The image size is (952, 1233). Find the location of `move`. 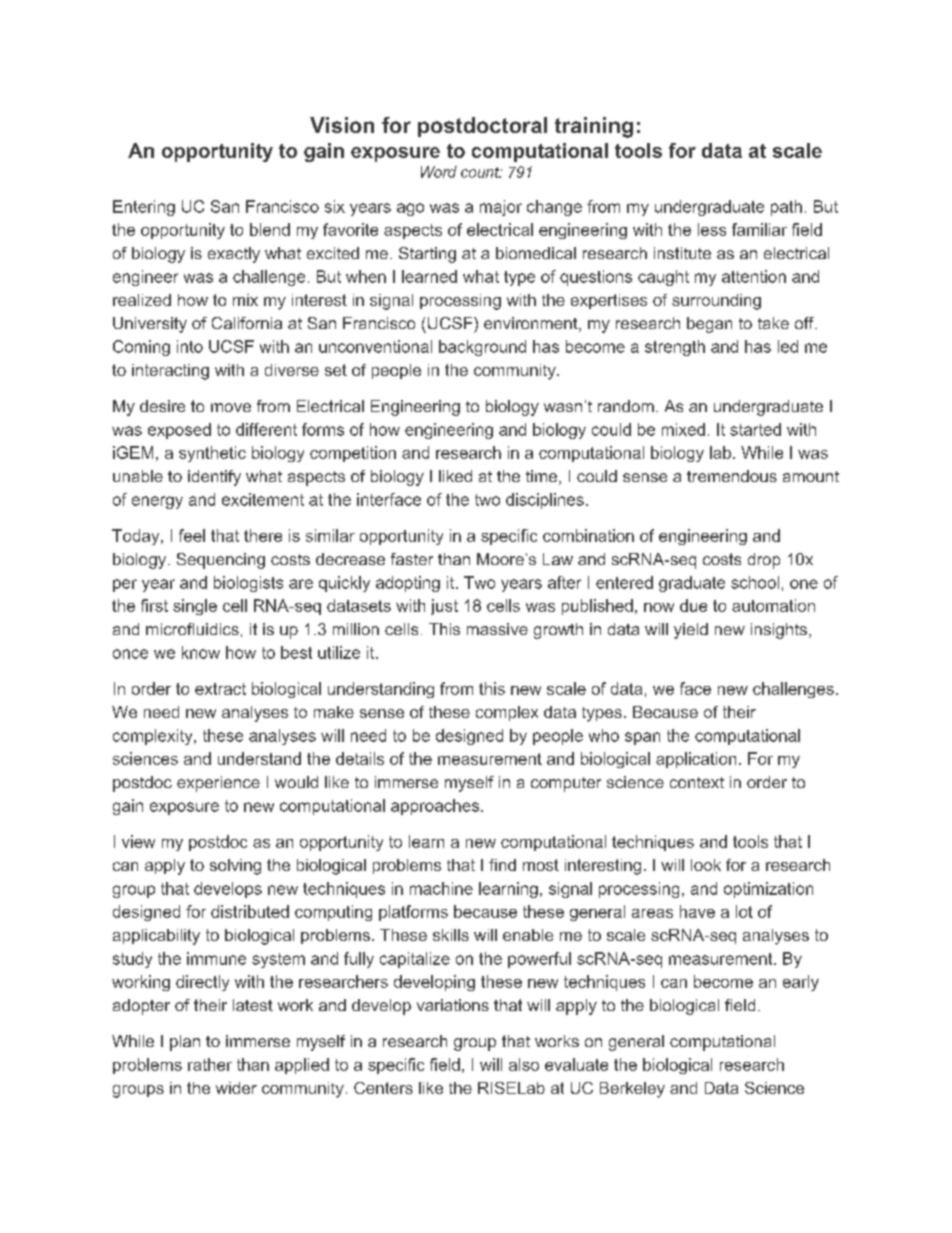

move is located at coordinates (231, 407).
